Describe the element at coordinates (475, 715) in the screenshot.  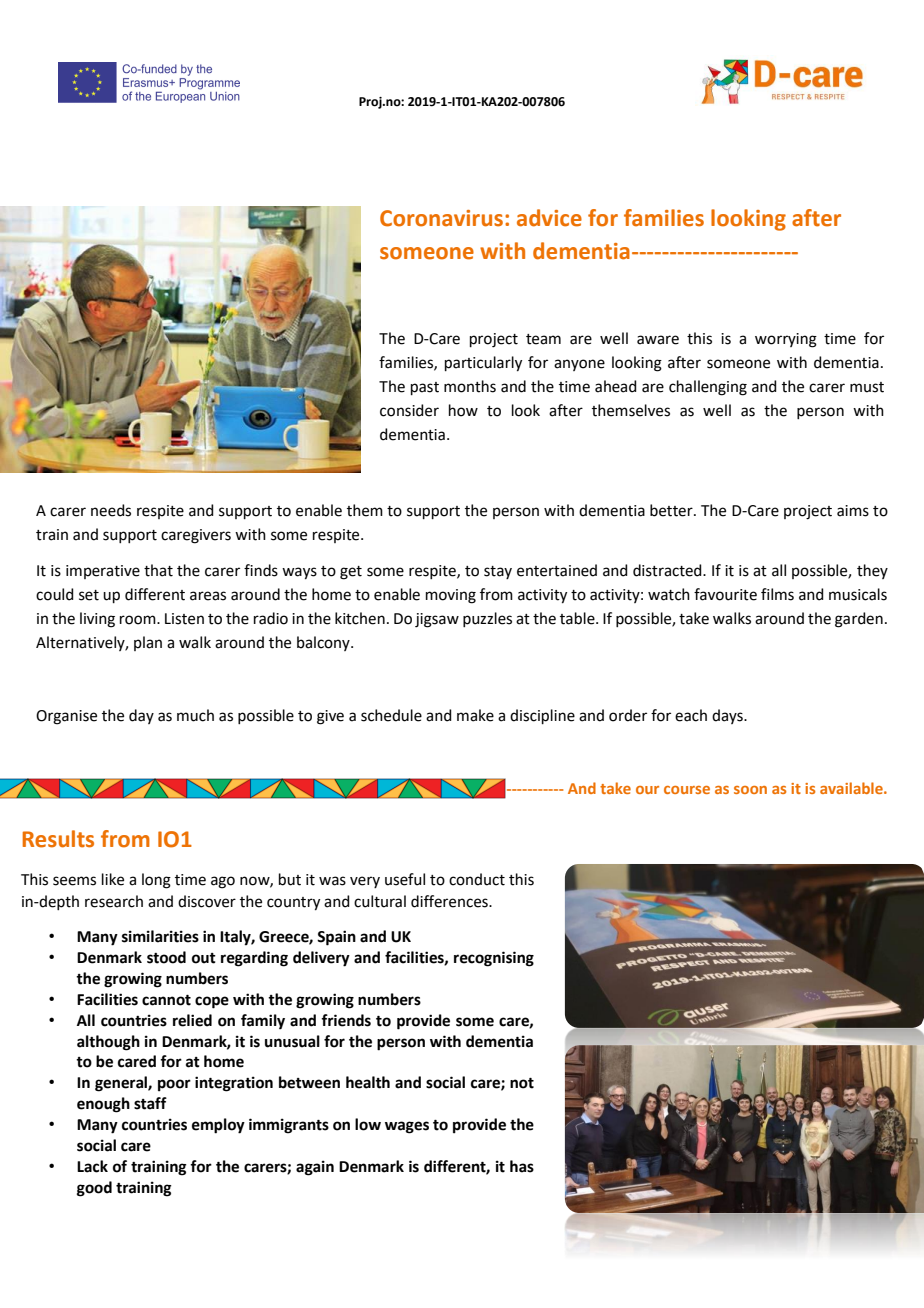
I see `make` at that location.
